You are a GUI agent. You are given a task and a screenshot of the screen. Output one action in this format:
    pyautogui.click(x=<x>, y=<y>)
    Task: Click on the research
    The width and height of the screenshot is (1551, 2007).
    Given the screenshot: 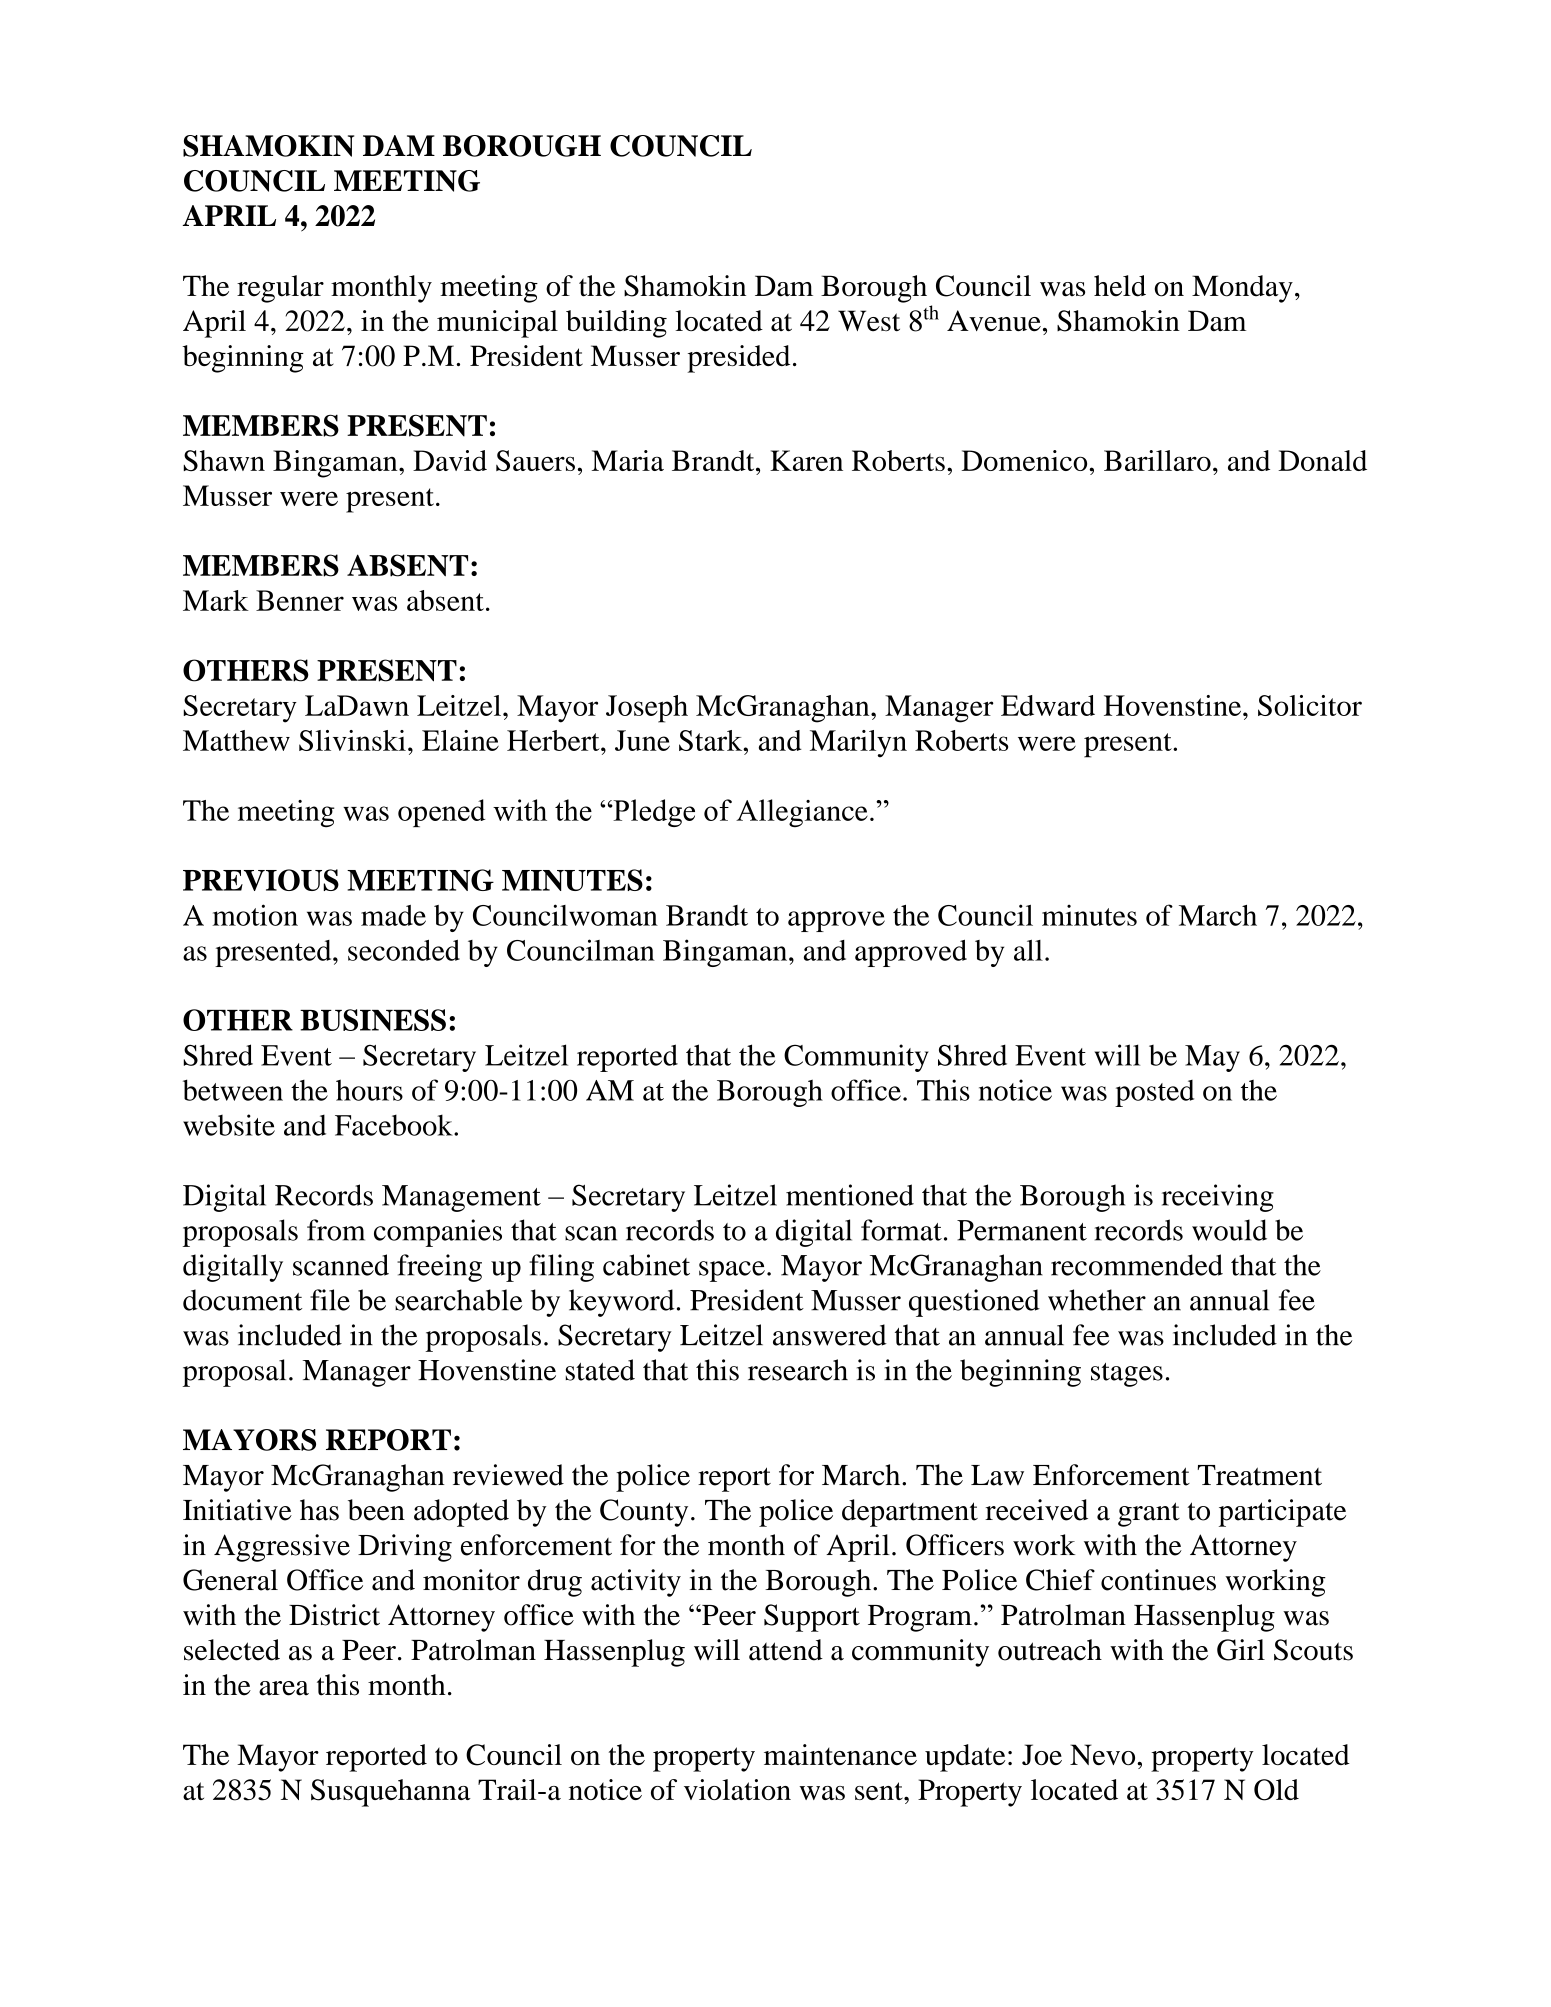 What is the action you would take?
    pyautogui.click(x=798, y=1370)
